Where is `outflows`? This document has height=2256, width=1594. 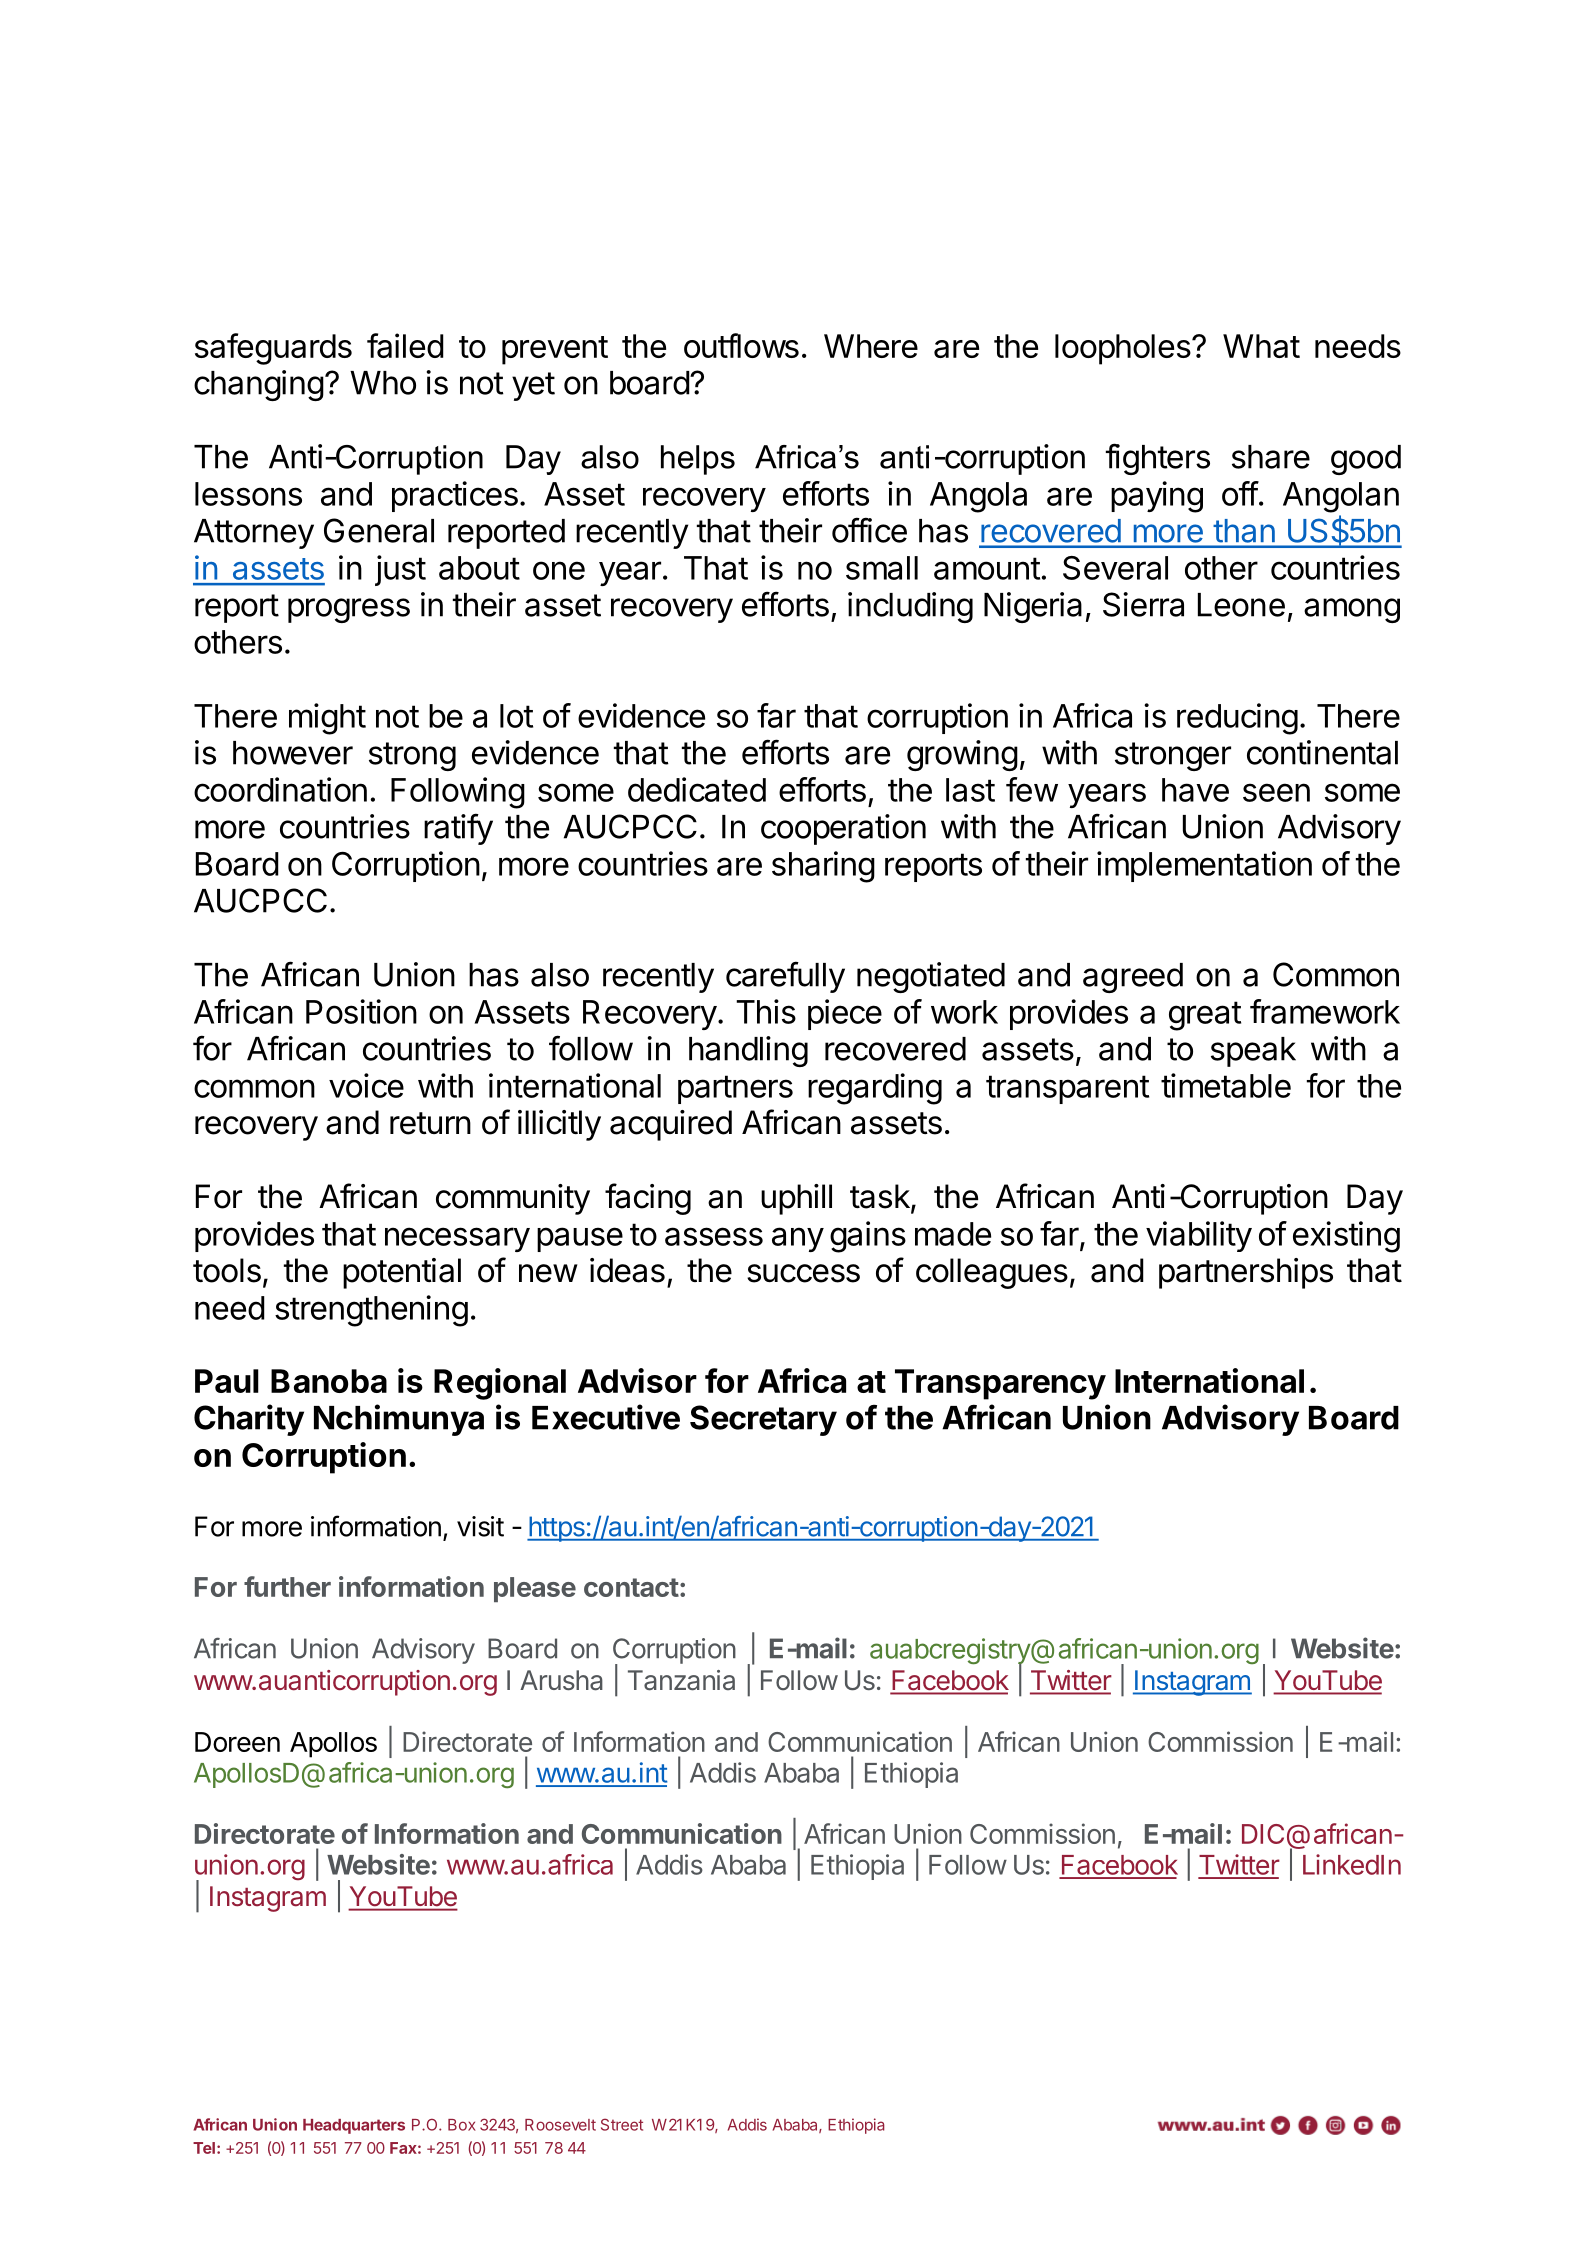 outflows is located at coordinates (741, 345).
